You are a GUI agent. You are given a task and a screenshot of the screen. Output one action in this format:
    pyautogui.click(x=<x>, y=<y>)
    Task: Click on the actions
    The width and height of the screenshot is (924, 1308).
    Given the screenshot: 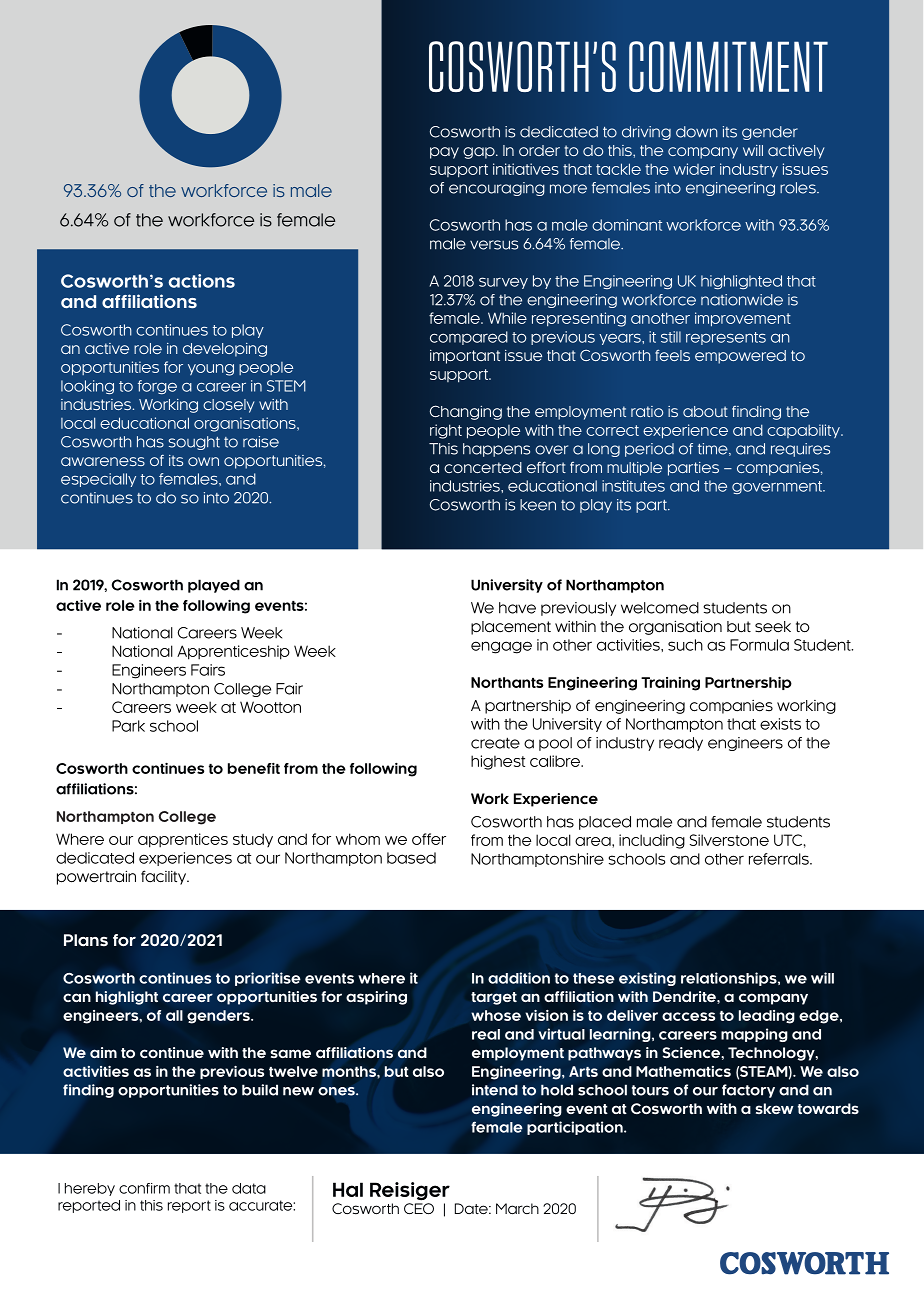 What is the action you would take?
    pyautogui.click(x=201, y=281)
